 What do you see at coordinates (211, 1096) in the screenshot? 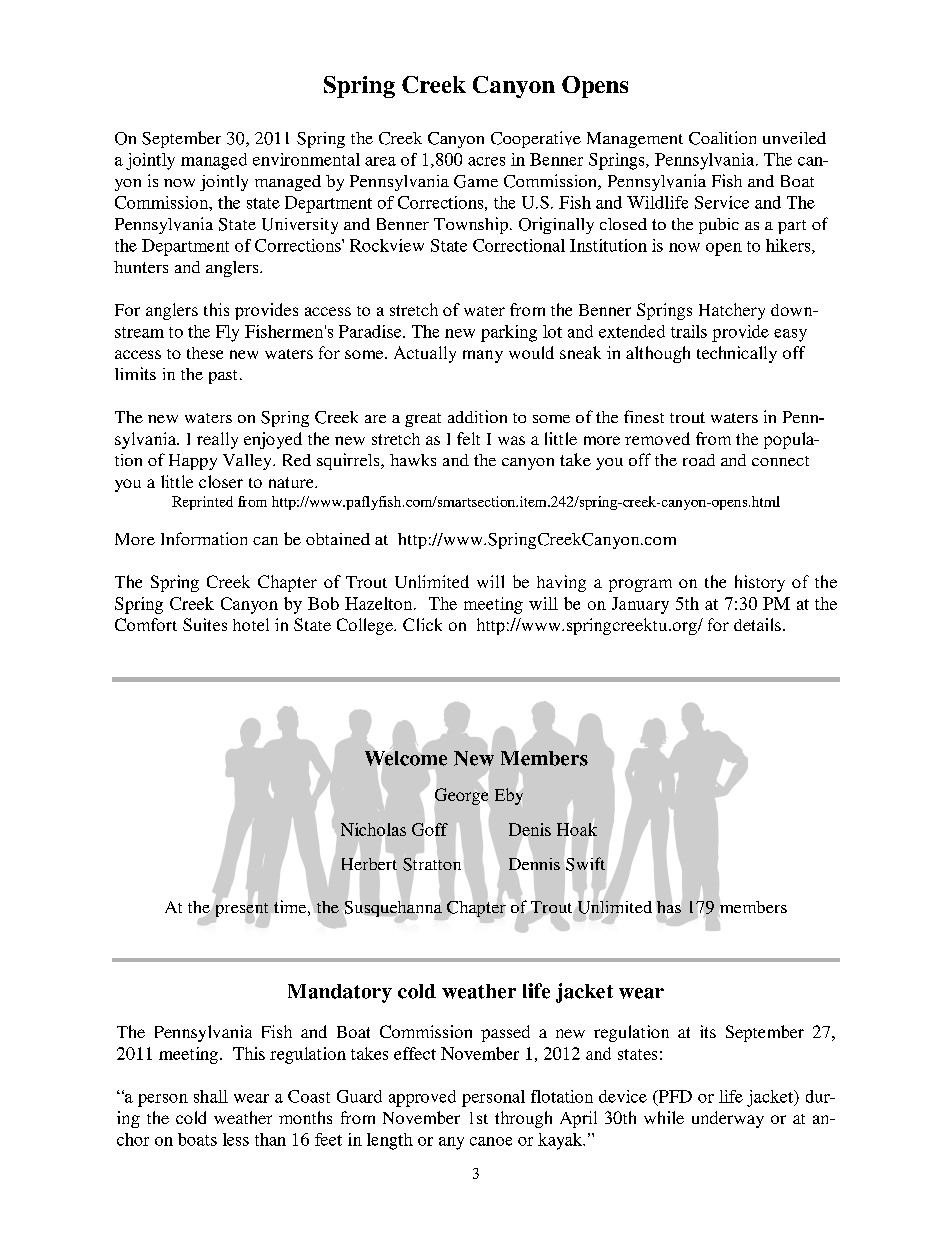
I see `shall` at bounding box center [211, 1096].
